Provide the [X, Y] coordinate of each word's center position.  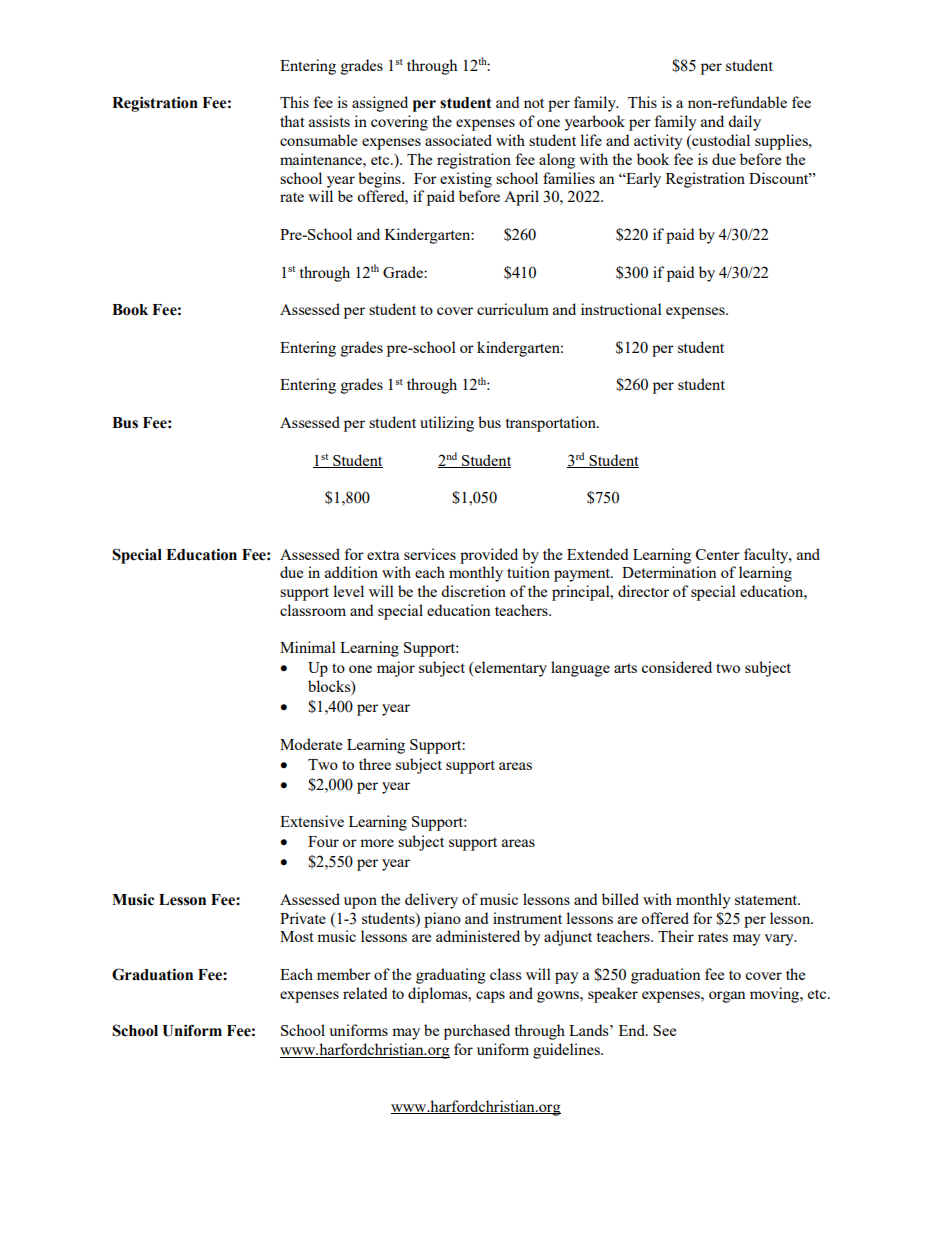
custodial [720, 141]
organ [727, 997]
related [365, 993]
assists [329, 121]
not [534, 103]
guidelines [567, 1051]
